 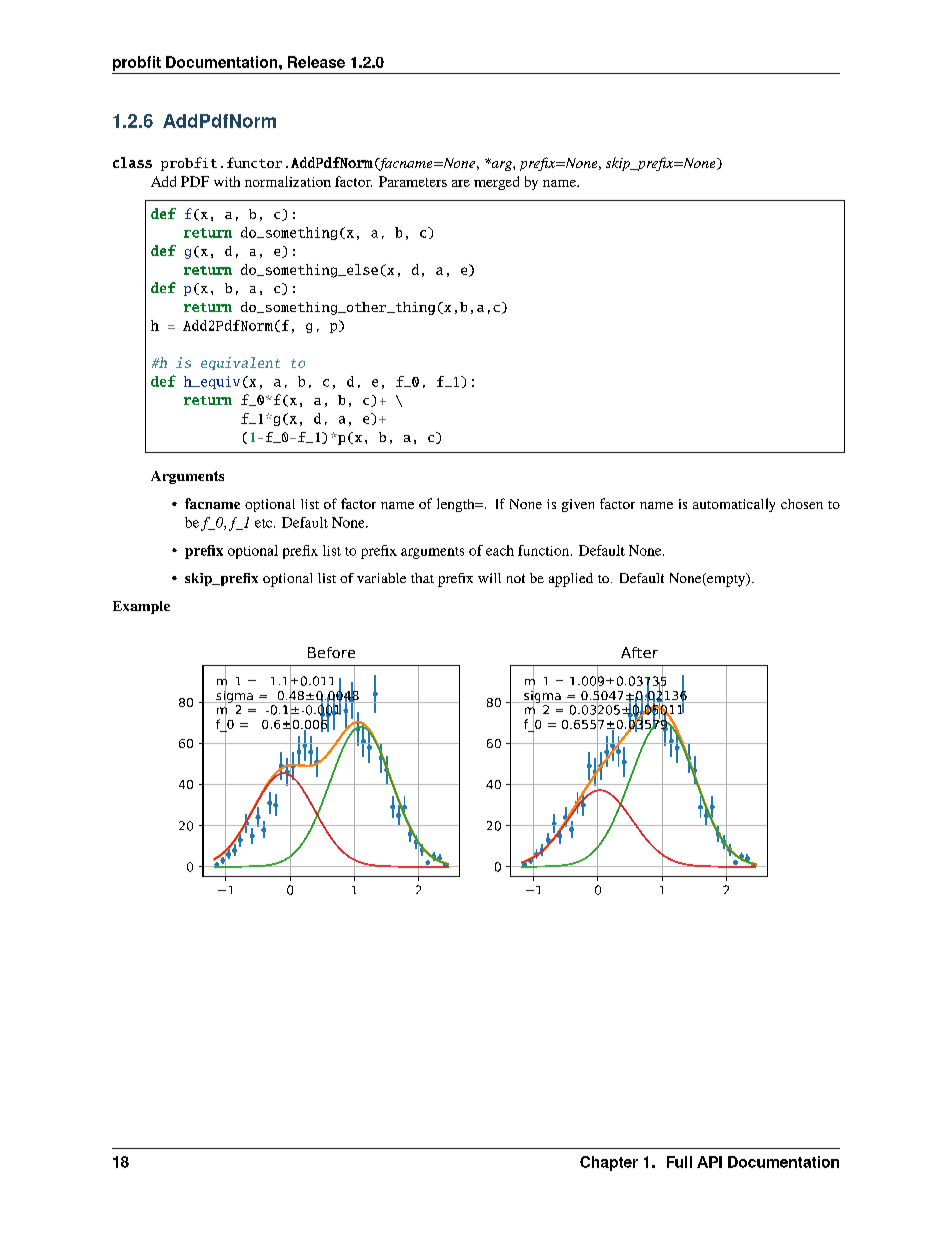 I want to click on automatically, so click(x=734, y=505).
